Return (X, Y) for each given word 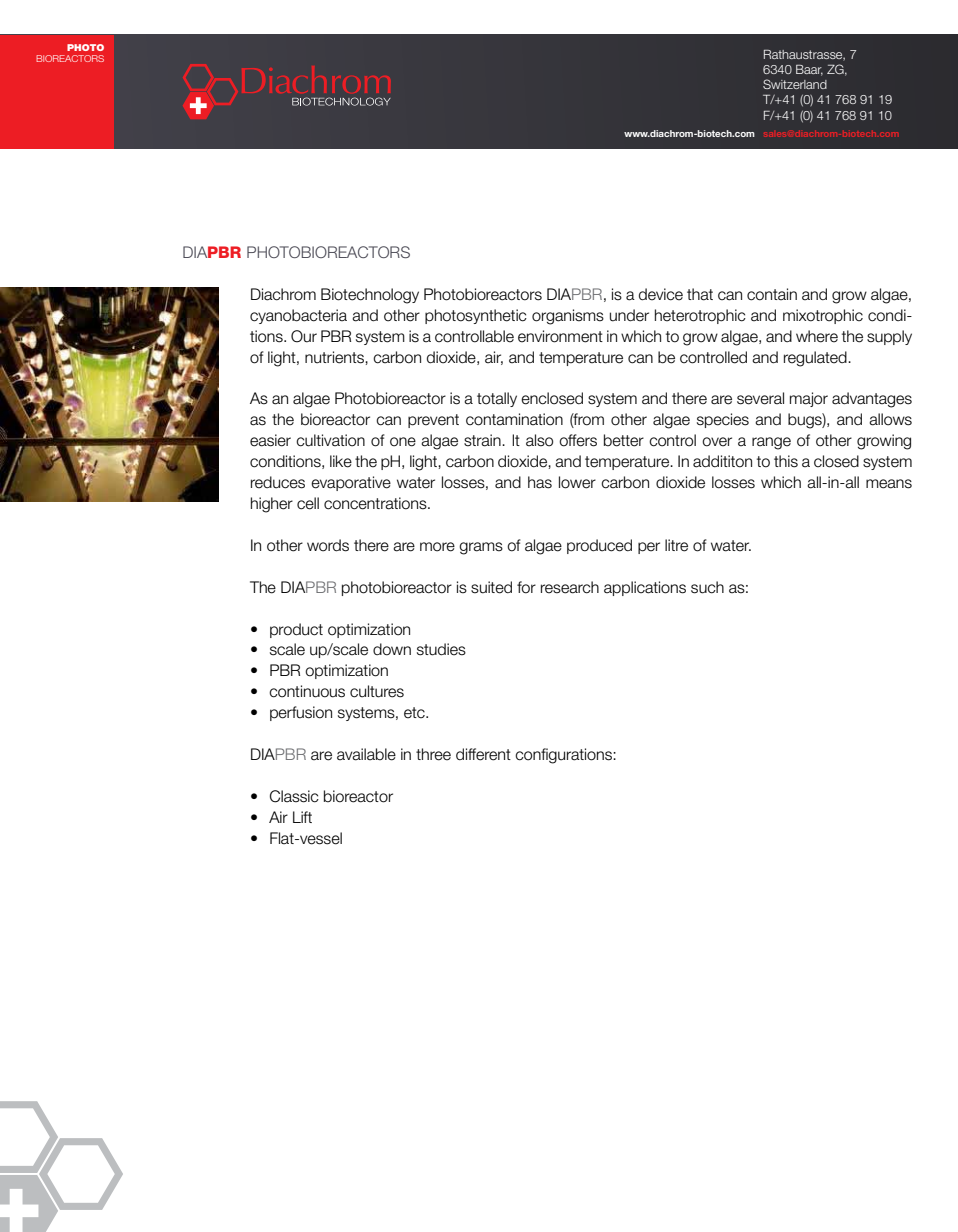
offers (578, 440)
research (570, 587)
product (296, 630)
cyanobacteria (298, 316)
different (483, 754)
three (433, 754)
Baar (809, 70)
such (707, 587)
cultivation (330, 440)
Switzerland (795, 84)
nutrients (335, 357)
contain (772, 294)
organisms (568, 317)
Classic (294, 796)
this (786, 461)
